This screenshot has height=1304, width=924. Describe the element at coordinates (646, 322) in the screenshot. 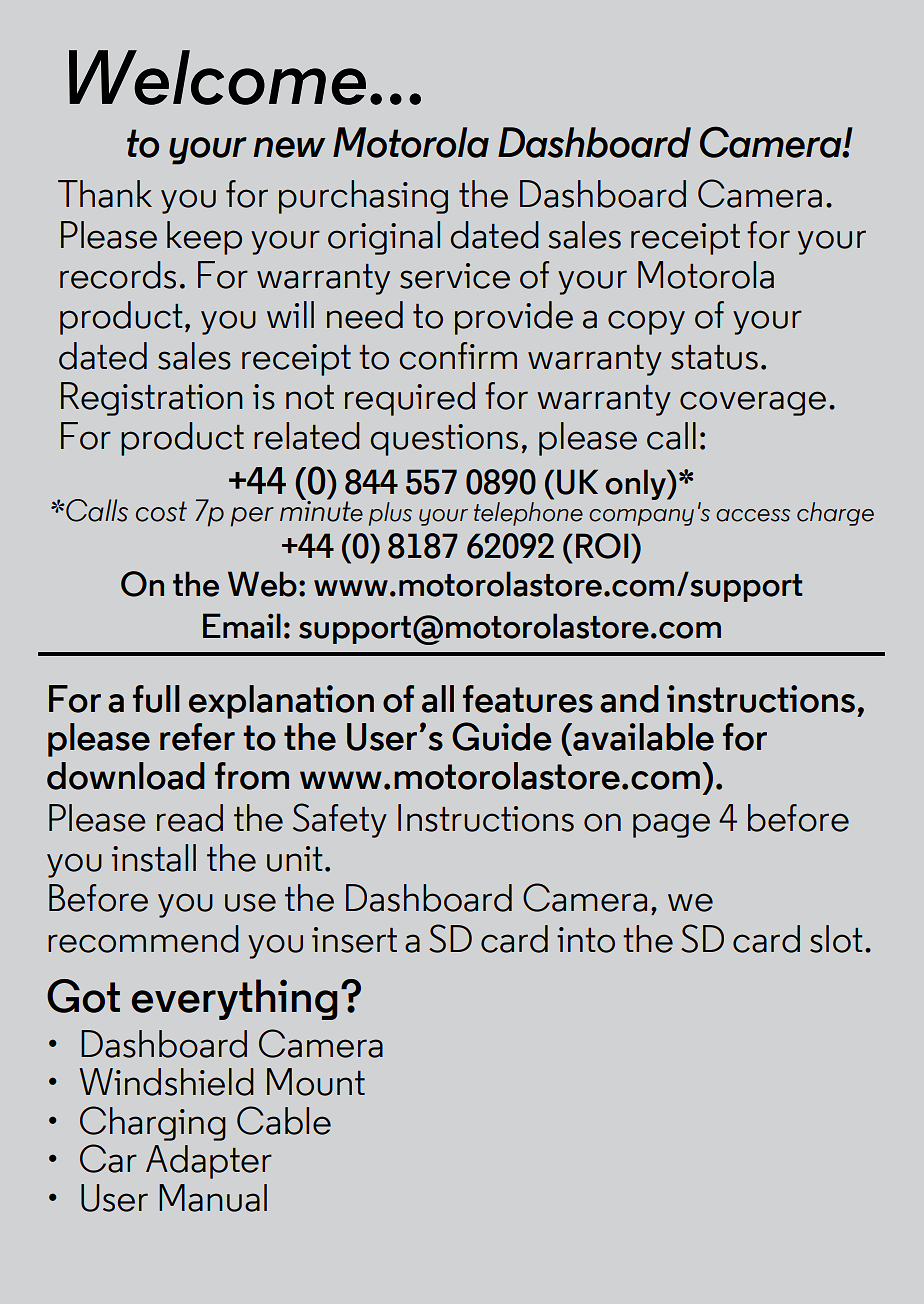

I see `copy` at that location.
